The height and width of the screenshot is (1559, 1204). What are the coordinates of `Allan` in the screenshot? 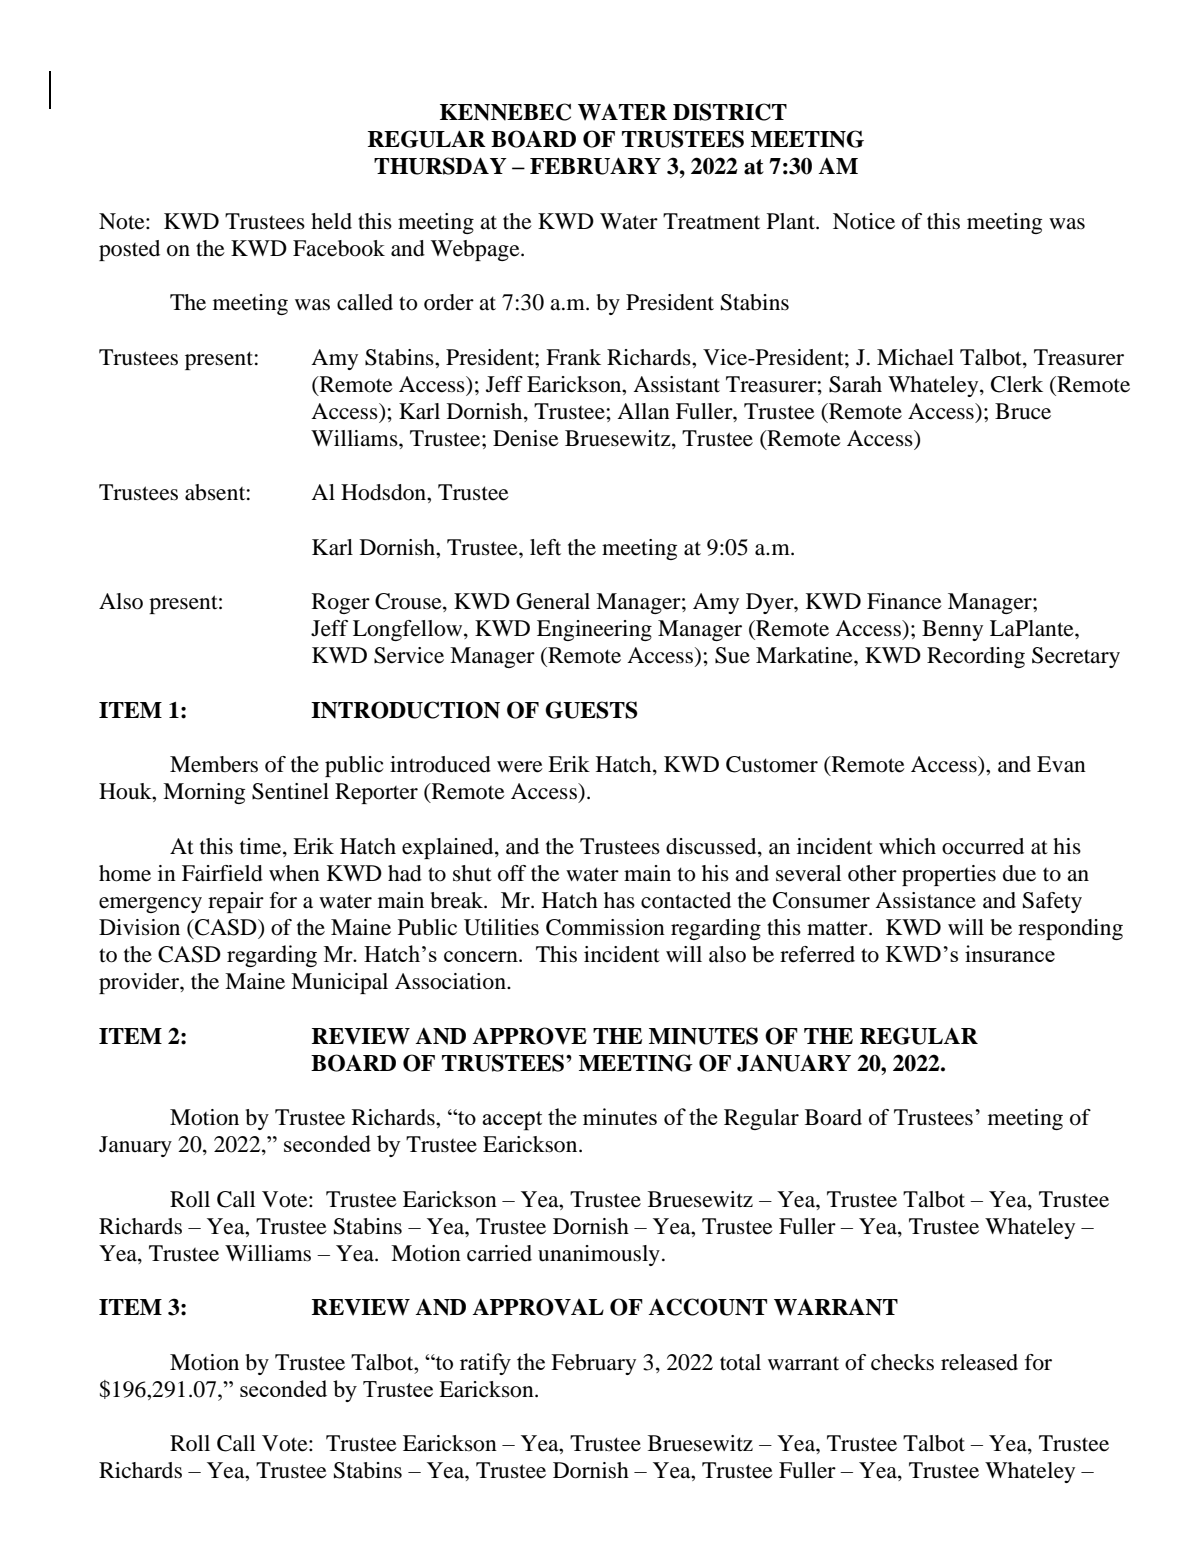 It's located at (643, 411).
